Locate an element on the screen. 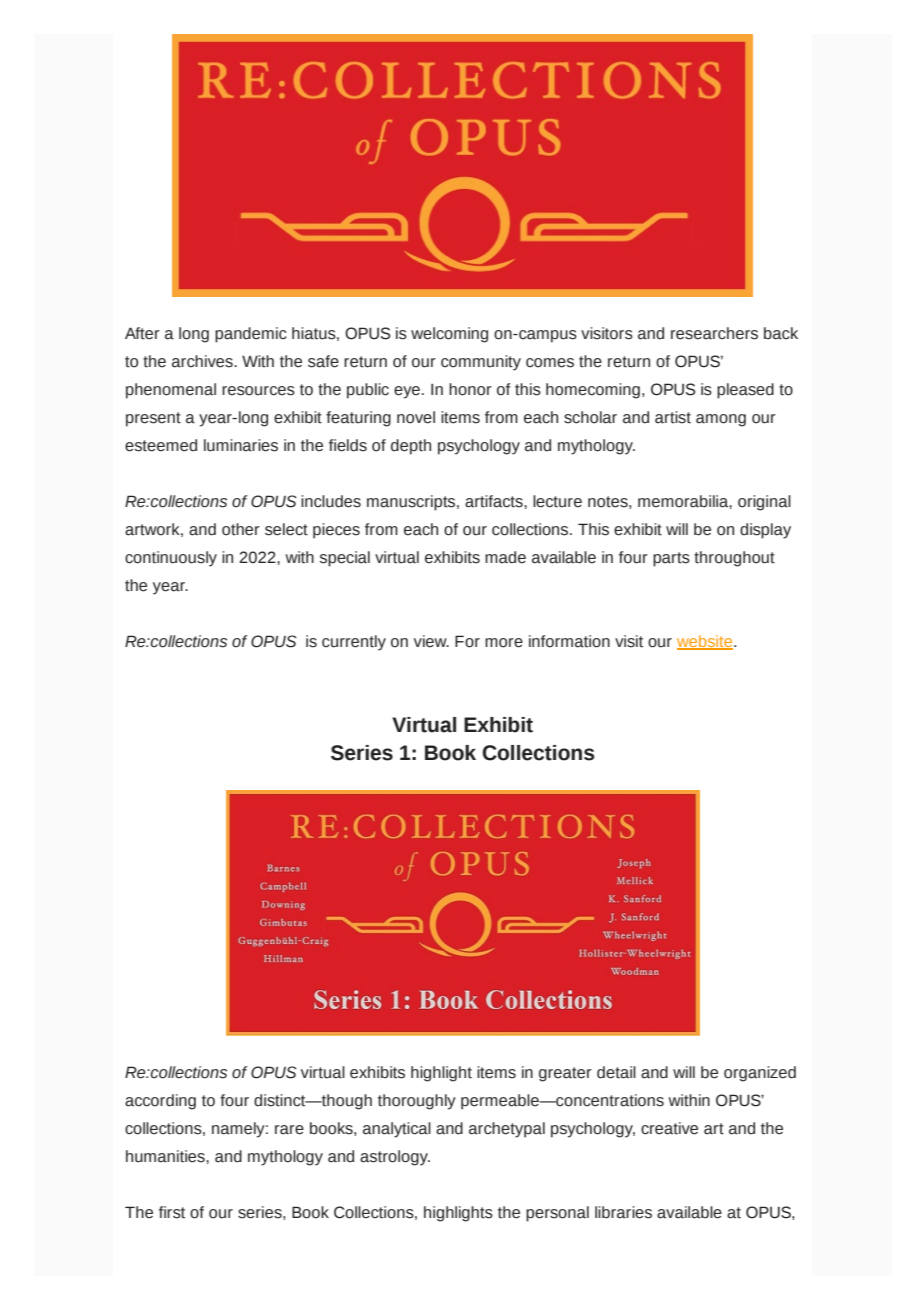  first is located at coordinates (172, 1212).
